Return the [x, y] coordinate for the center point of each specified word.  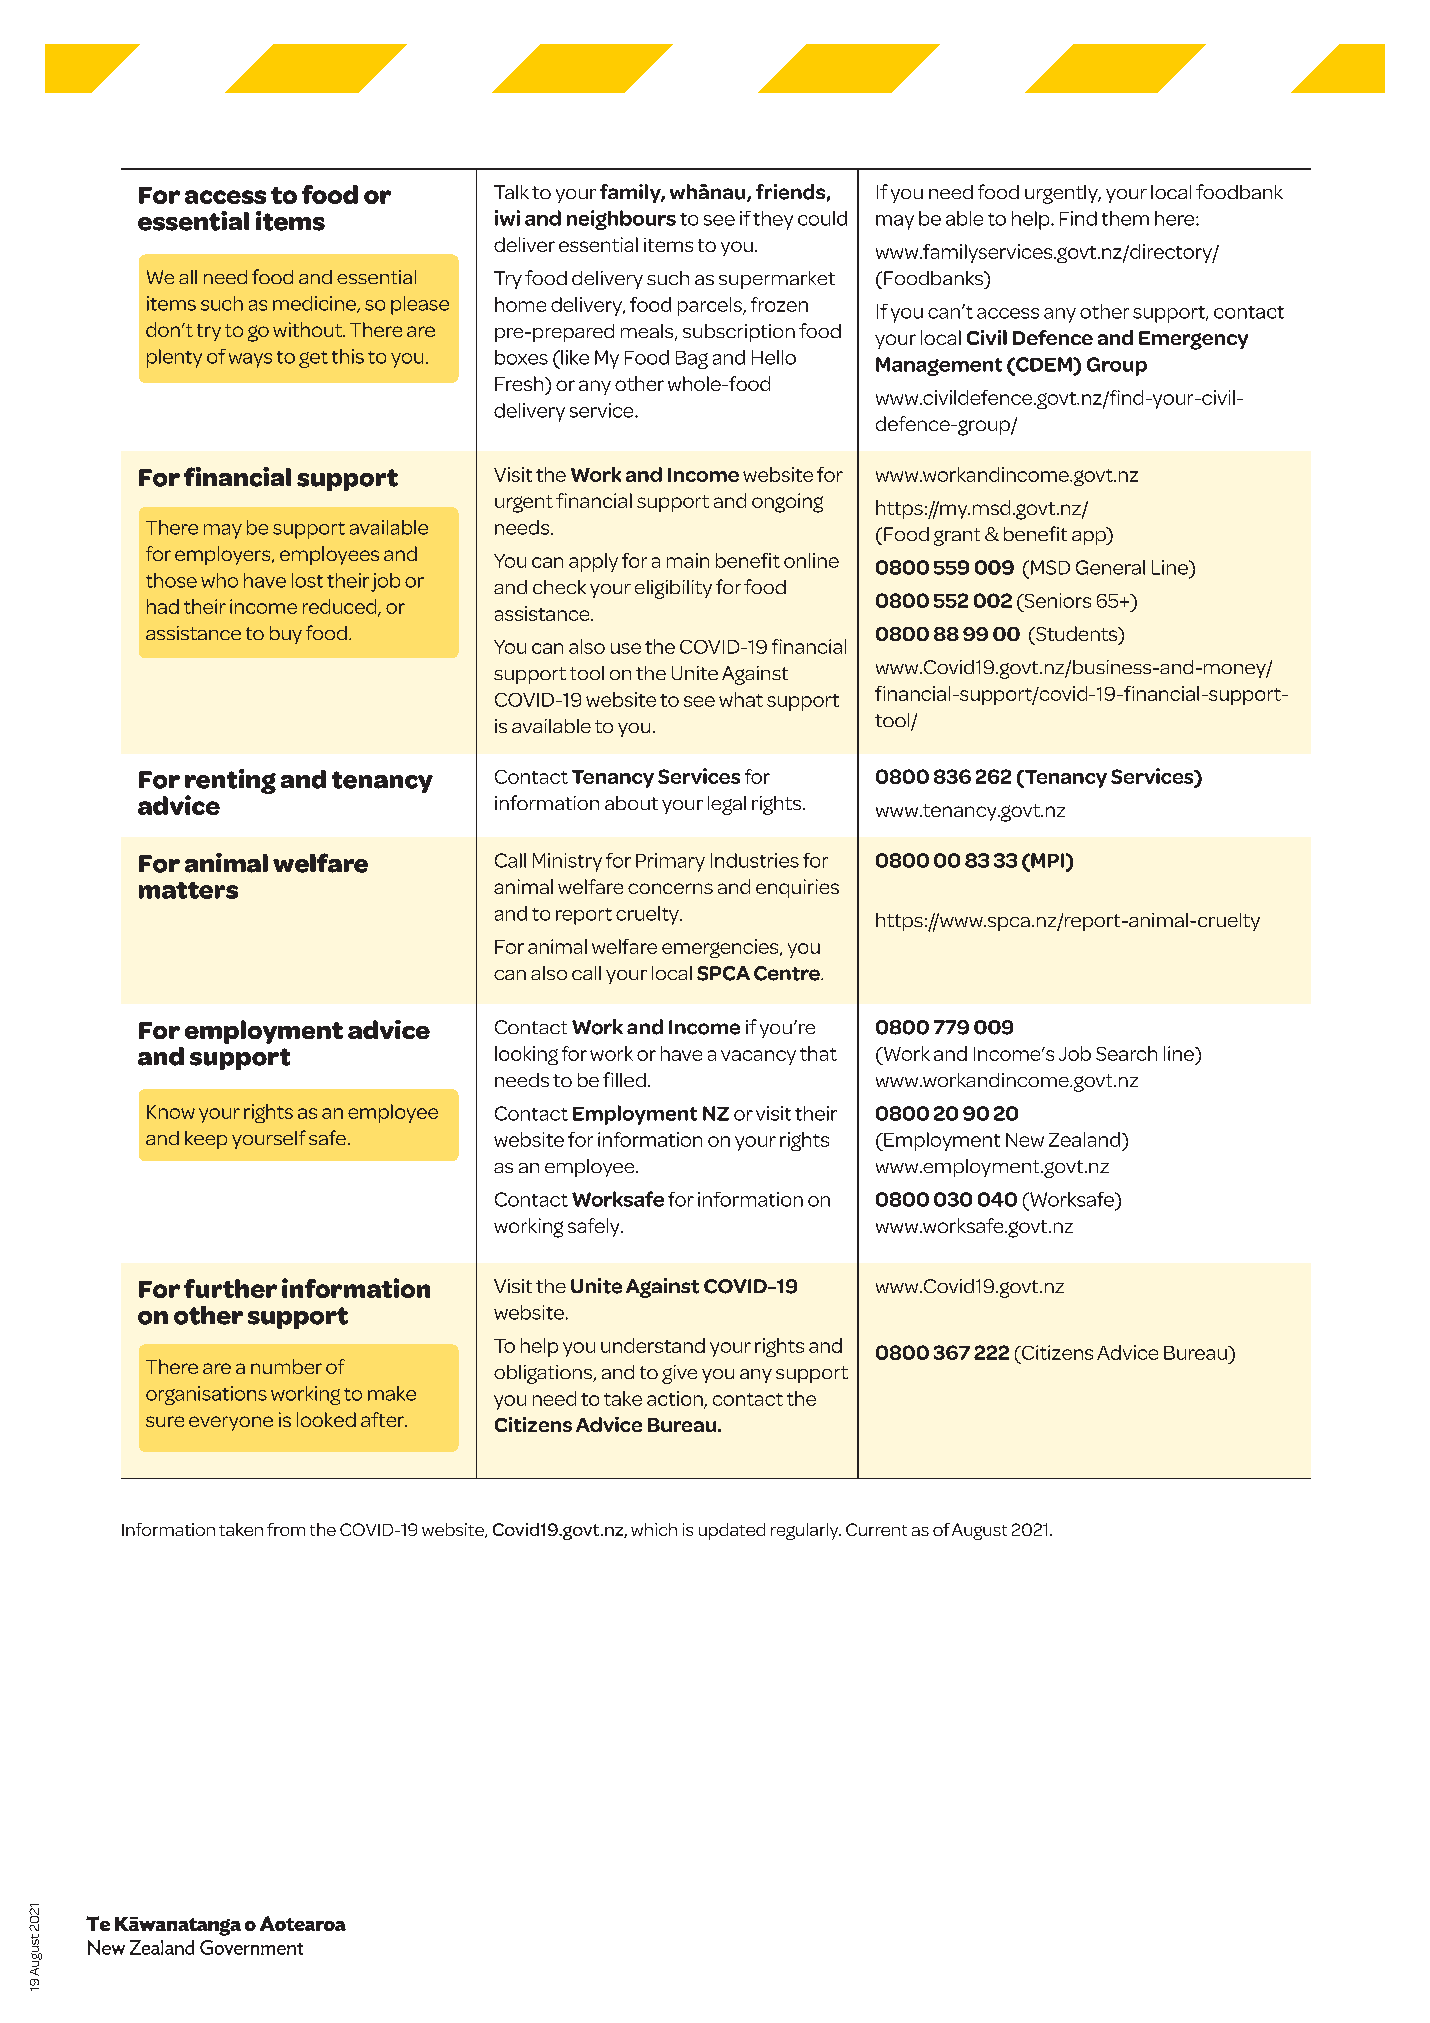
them [1125, 218]
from [286, 1529]
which [654, 1529]
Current [876, 1529]
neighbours [621, 220]
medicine [315, 304]
